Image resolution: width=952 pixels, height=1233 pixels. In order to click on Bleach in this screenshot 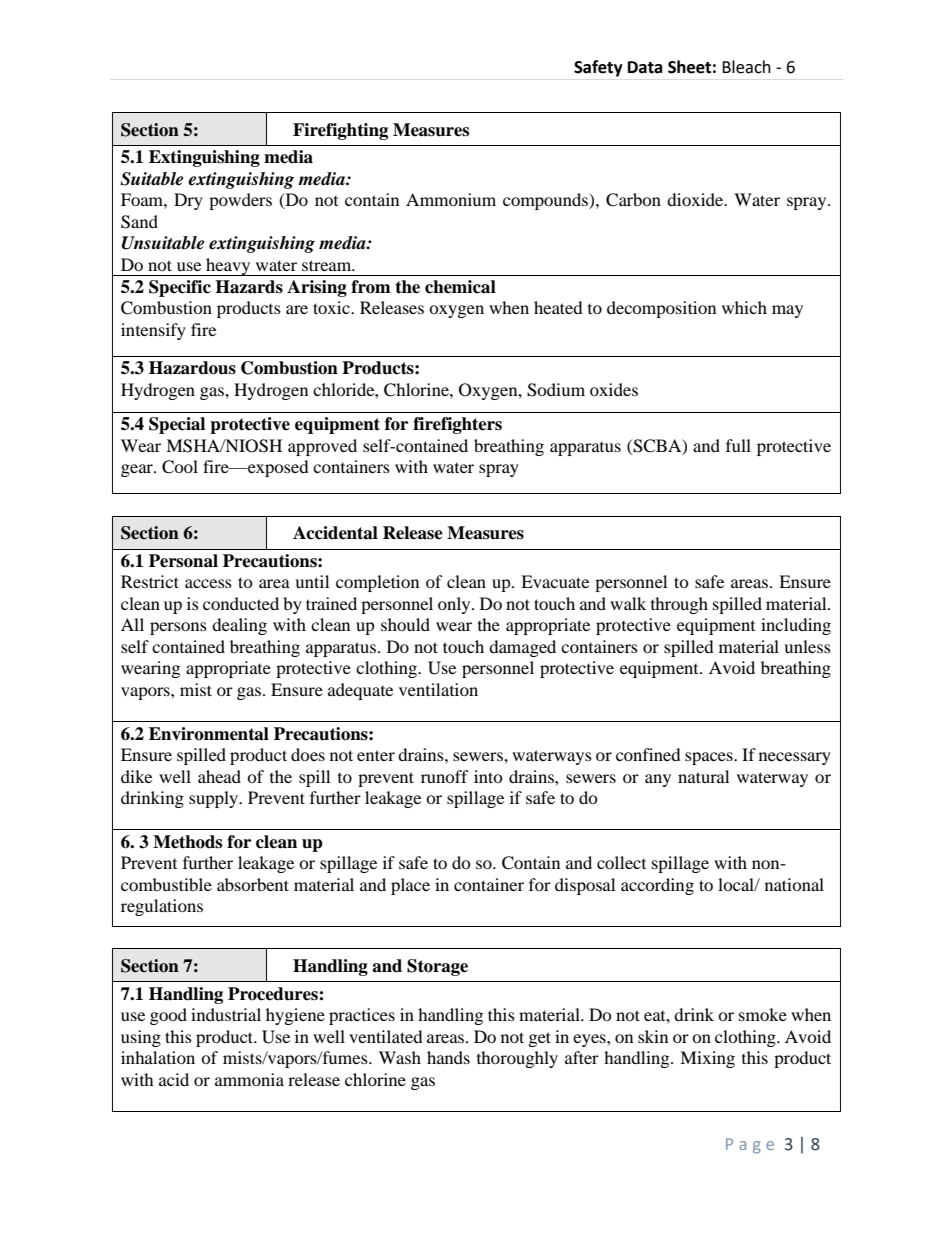, I will do `click(746, 67)`.
